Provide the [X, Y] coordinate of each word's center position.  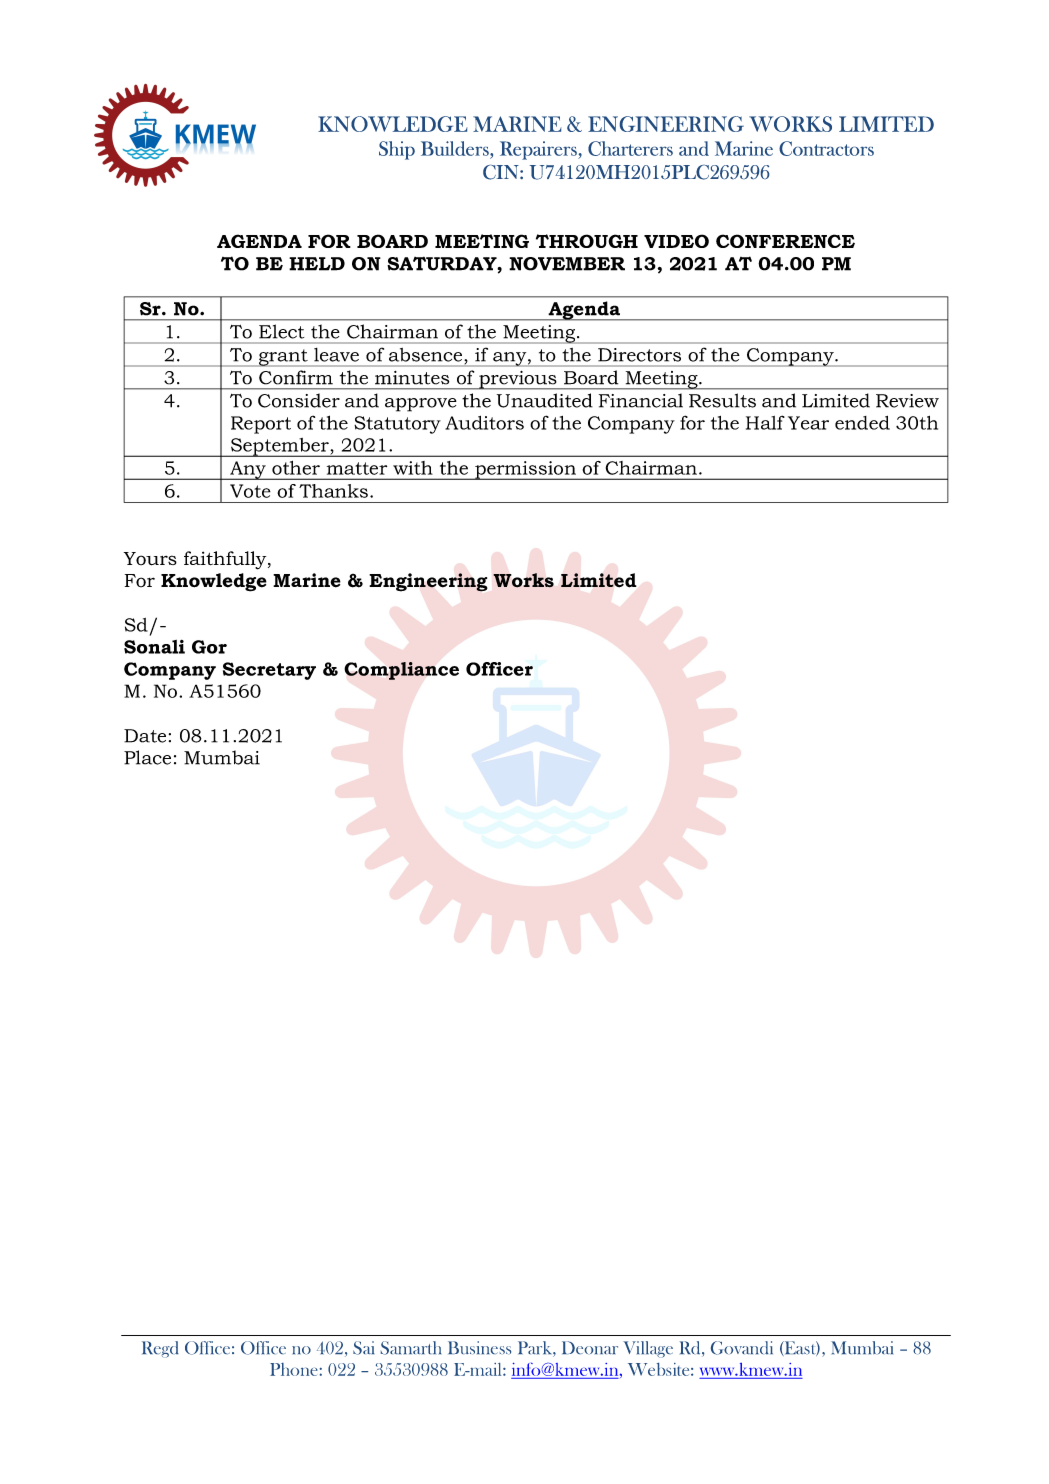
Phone [294, 1369]
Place [147, 757]
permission [525, 470]
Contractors [826, 148]
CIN [502, 172]
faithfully [226, 560]
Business [479, 1347]
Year [808, 423]
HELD [317, 264]
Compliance [402, 671]
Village [648, 1349]
